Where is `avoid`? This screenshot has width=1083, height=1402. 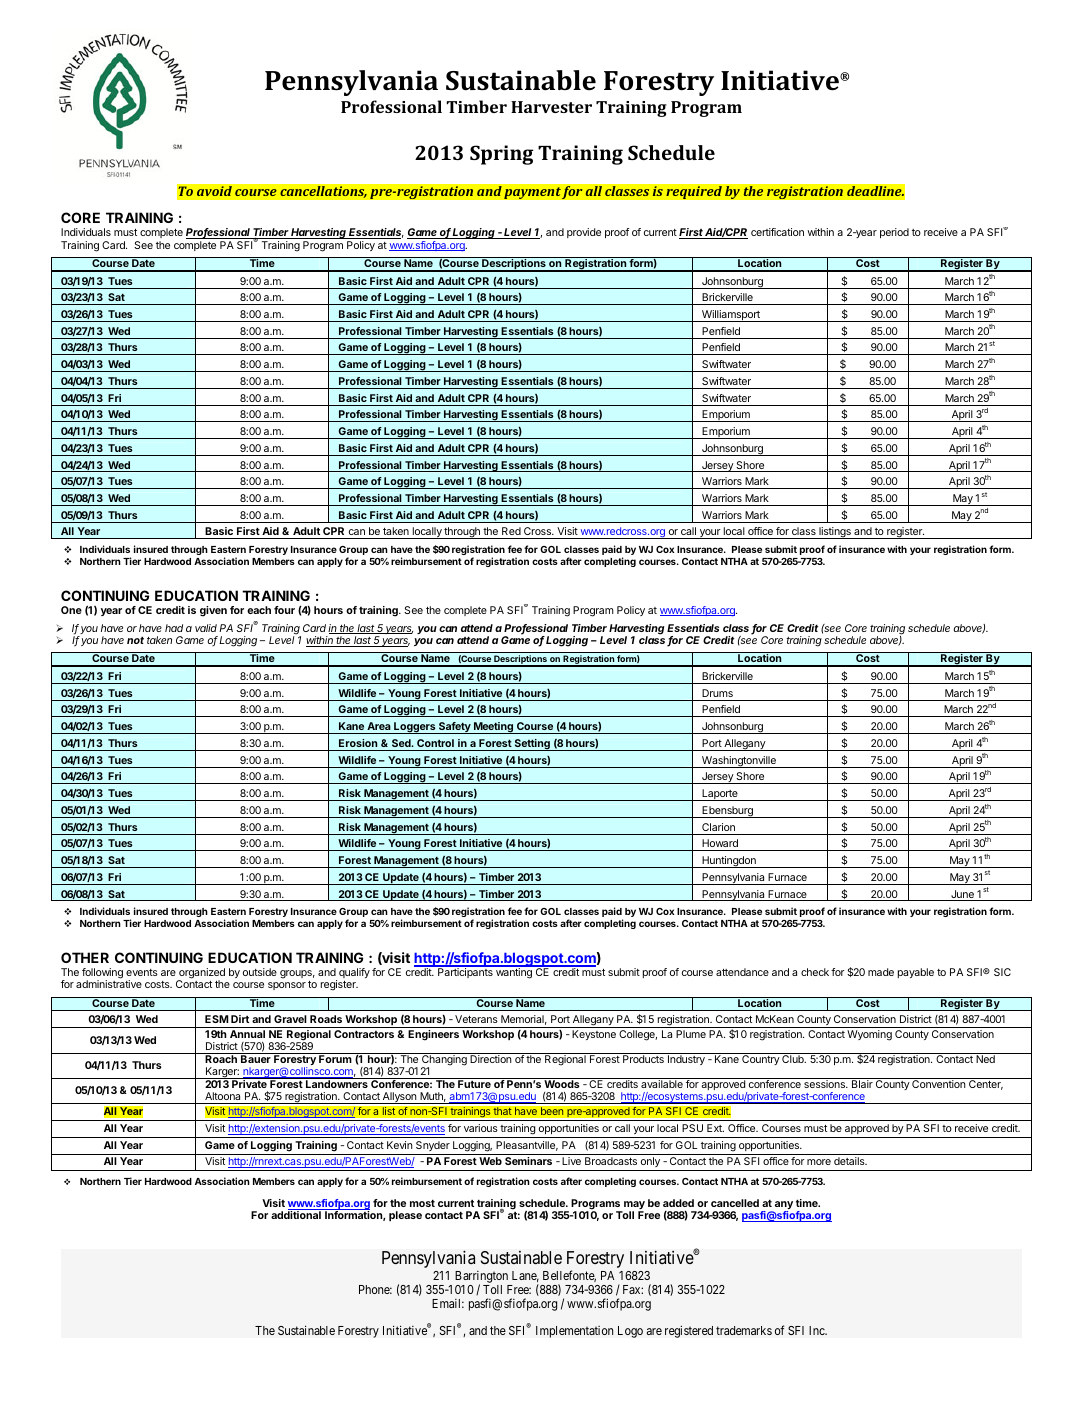 avoid is located at coordinates (214, 191).
